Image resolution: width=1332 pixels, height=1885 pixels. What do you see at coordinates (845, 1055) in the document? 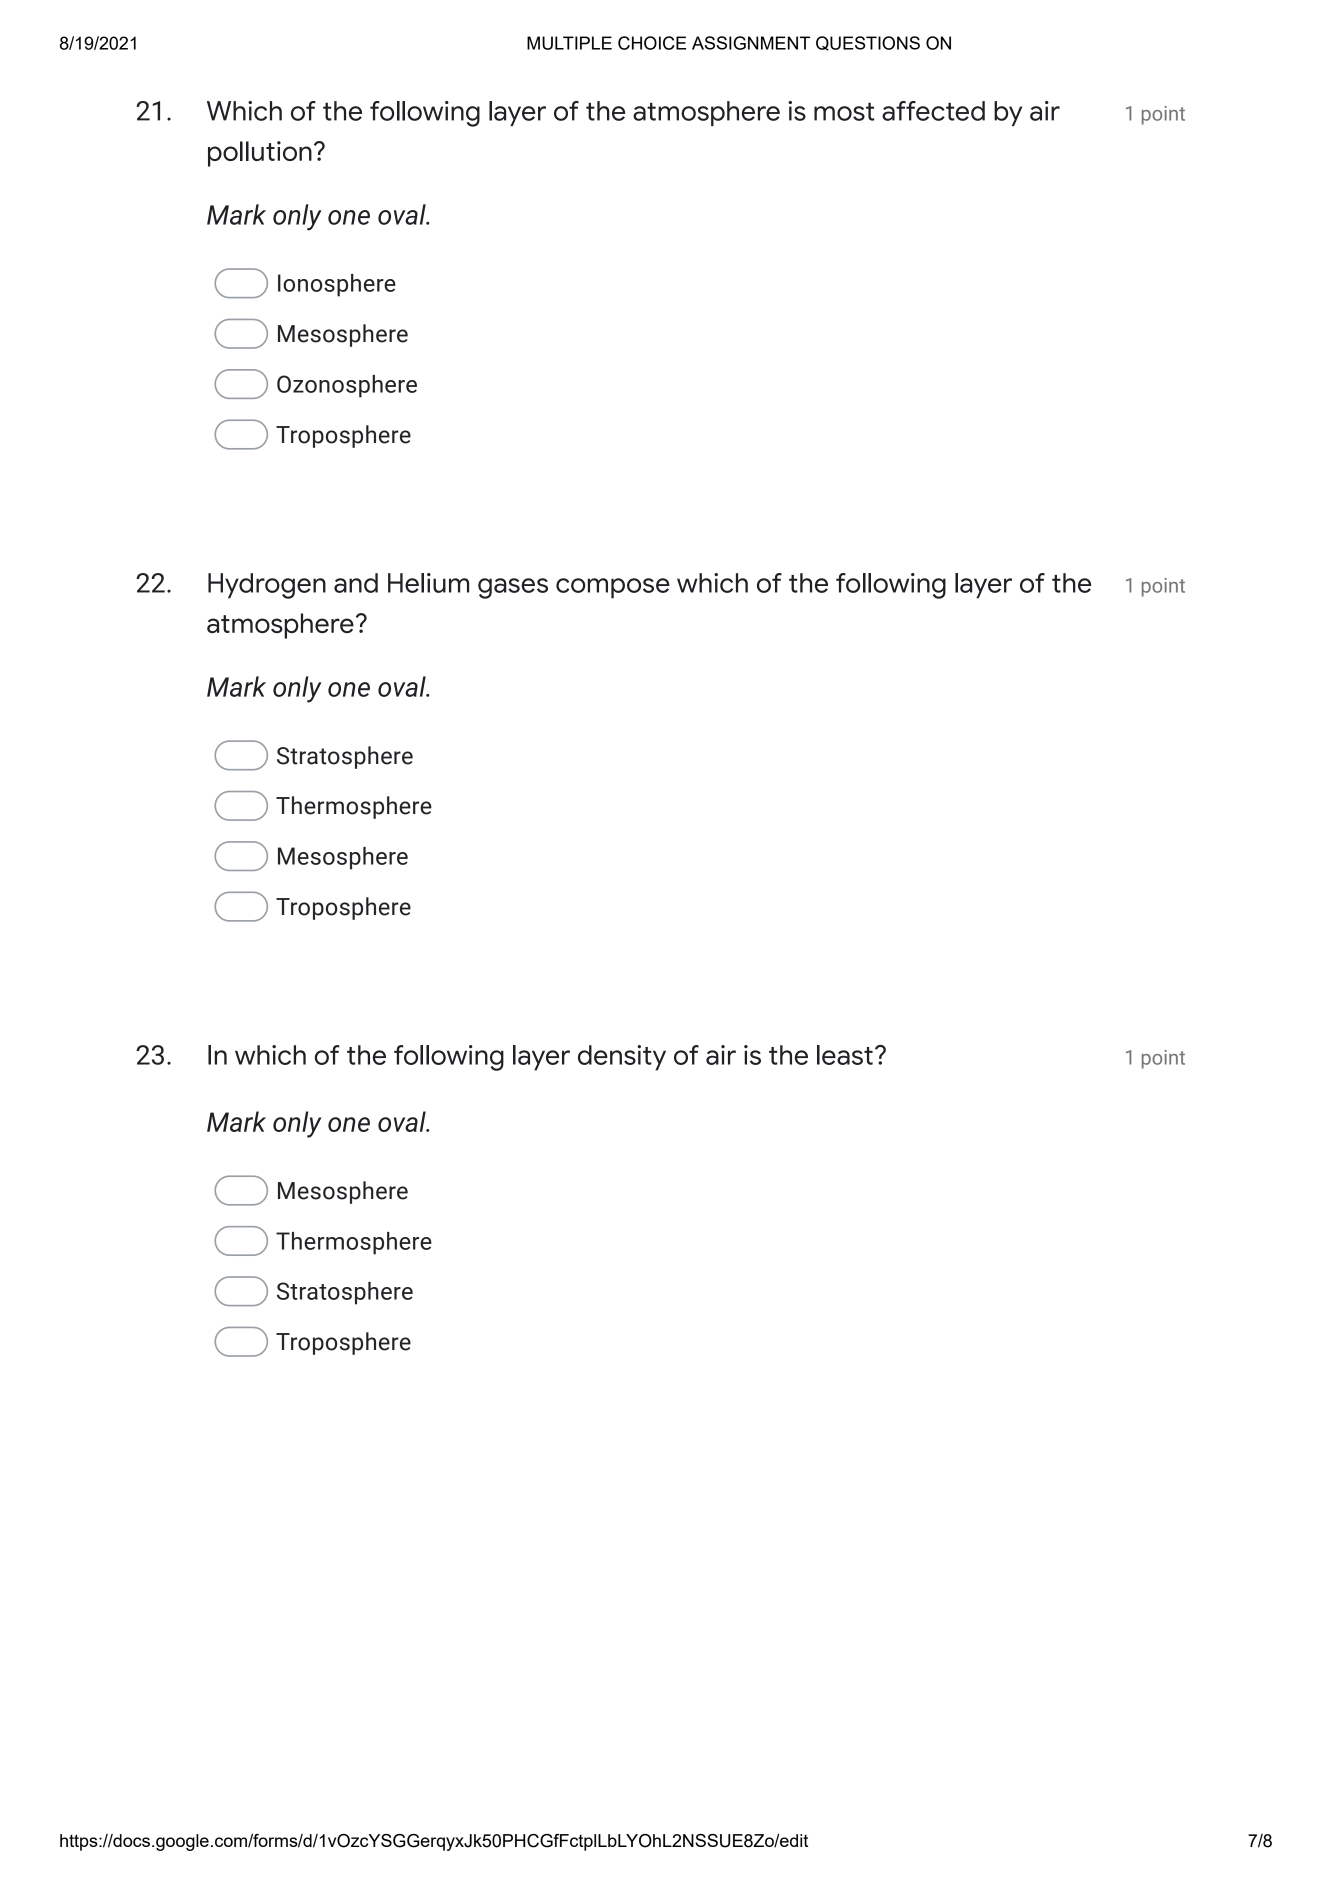
I see `least` at bounding box center [845, 1055].
